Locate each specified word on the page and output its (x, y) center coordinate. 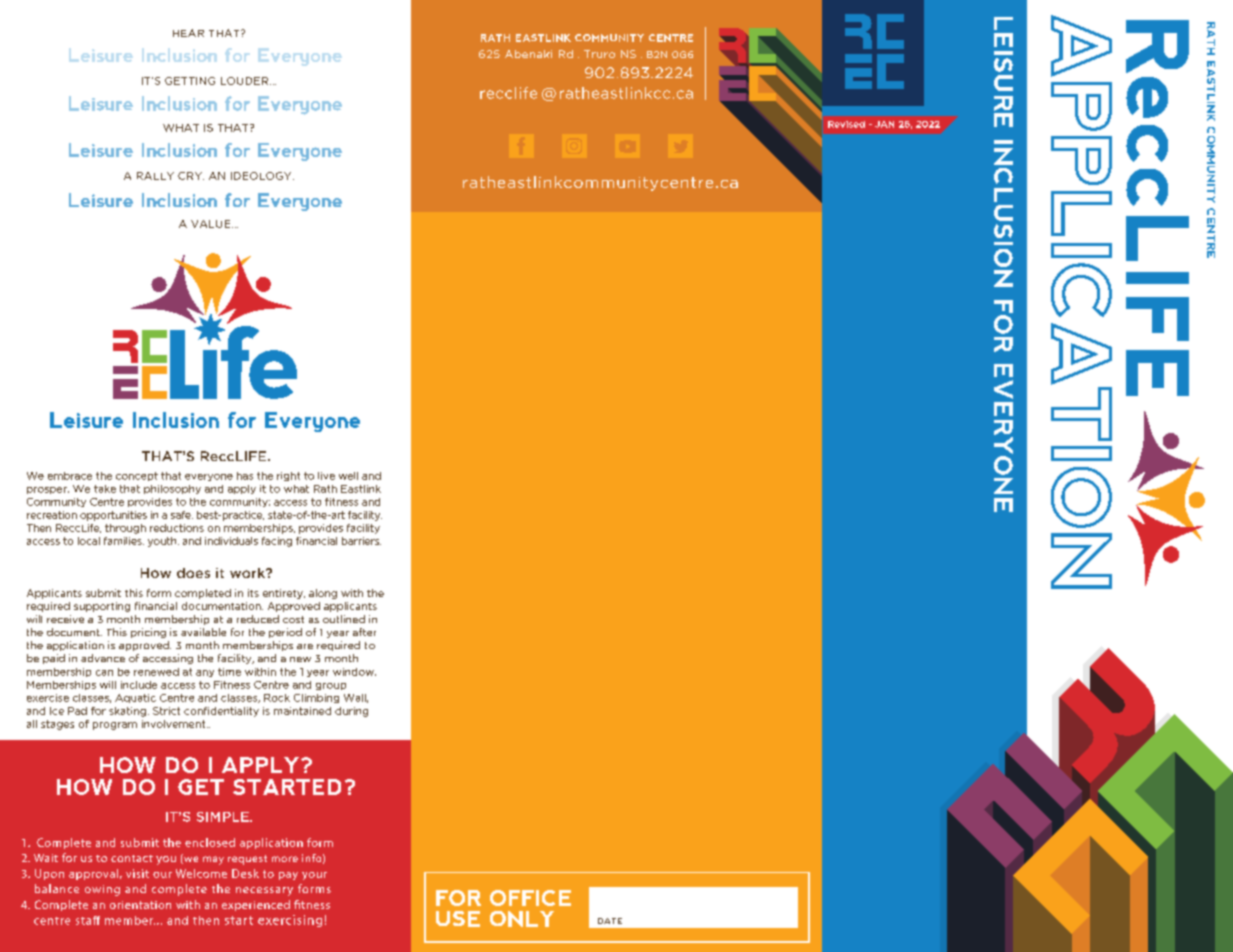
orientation (140, 905)
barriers (361, 541)
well (348, 476)
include (139, 685)
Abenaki (528, 54)
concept (137, 476)
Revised (846, 124)
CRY (191, 176)
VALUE (212, 224)
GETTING (190, 81)
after (364, 632)
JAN (884, 124)
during (351, 712)
